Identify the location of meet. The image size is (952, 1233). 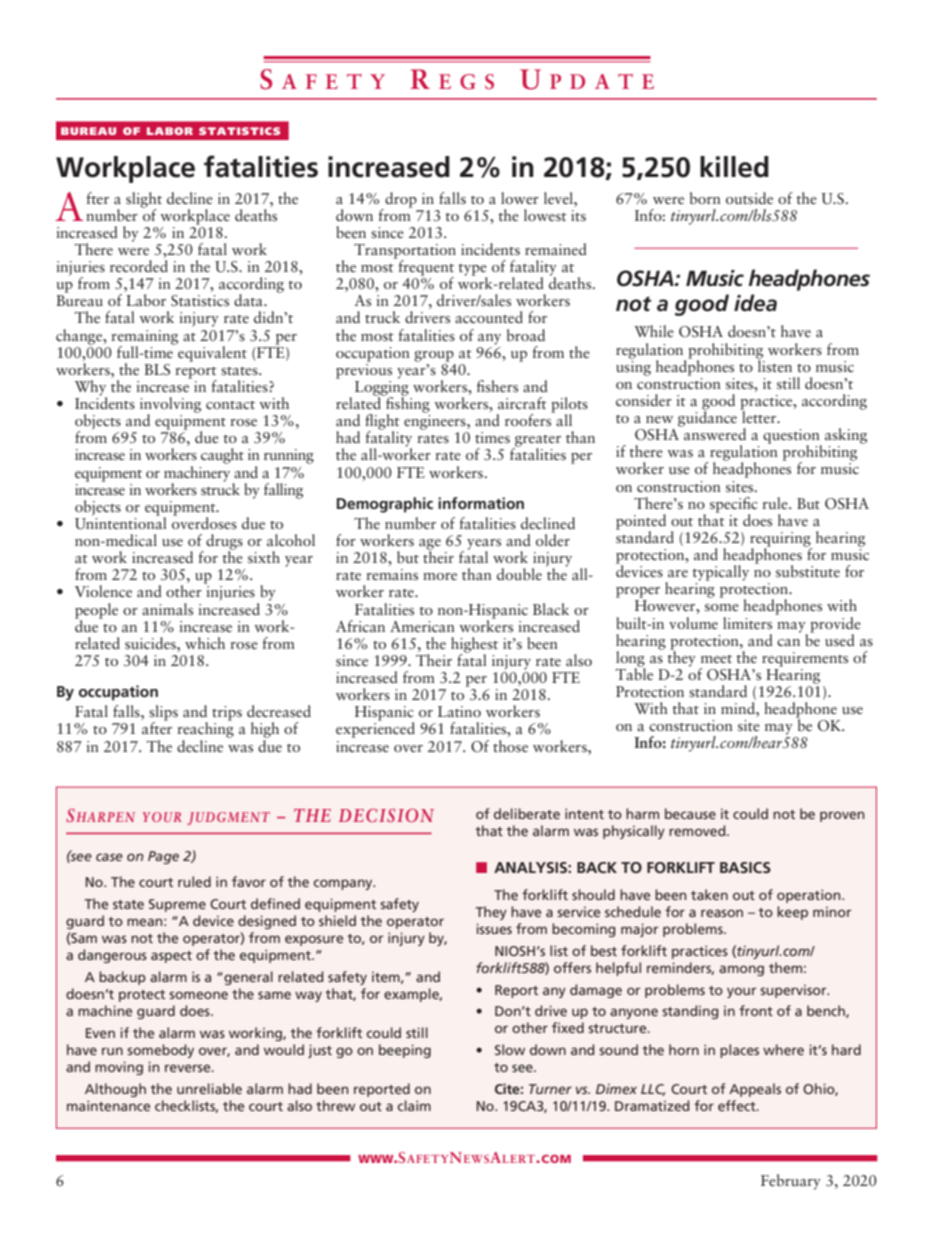
(716, 659).
